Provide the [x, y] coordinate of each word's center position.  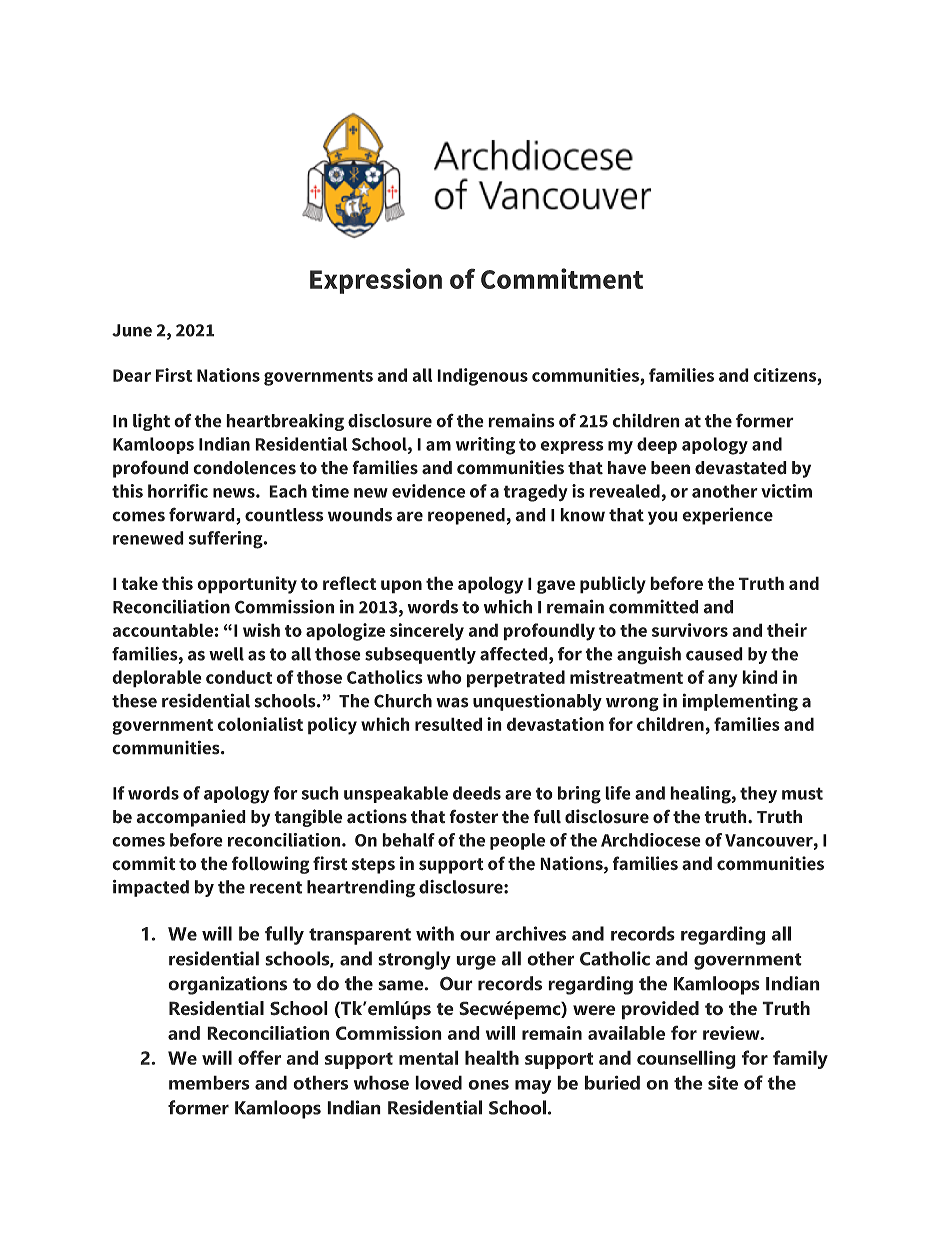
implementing [740, 702]
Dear [132, 375]
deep [657, 445]
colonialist [260, 724]
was [452, 702]
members [209, 1082]
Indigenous [482, 377]
